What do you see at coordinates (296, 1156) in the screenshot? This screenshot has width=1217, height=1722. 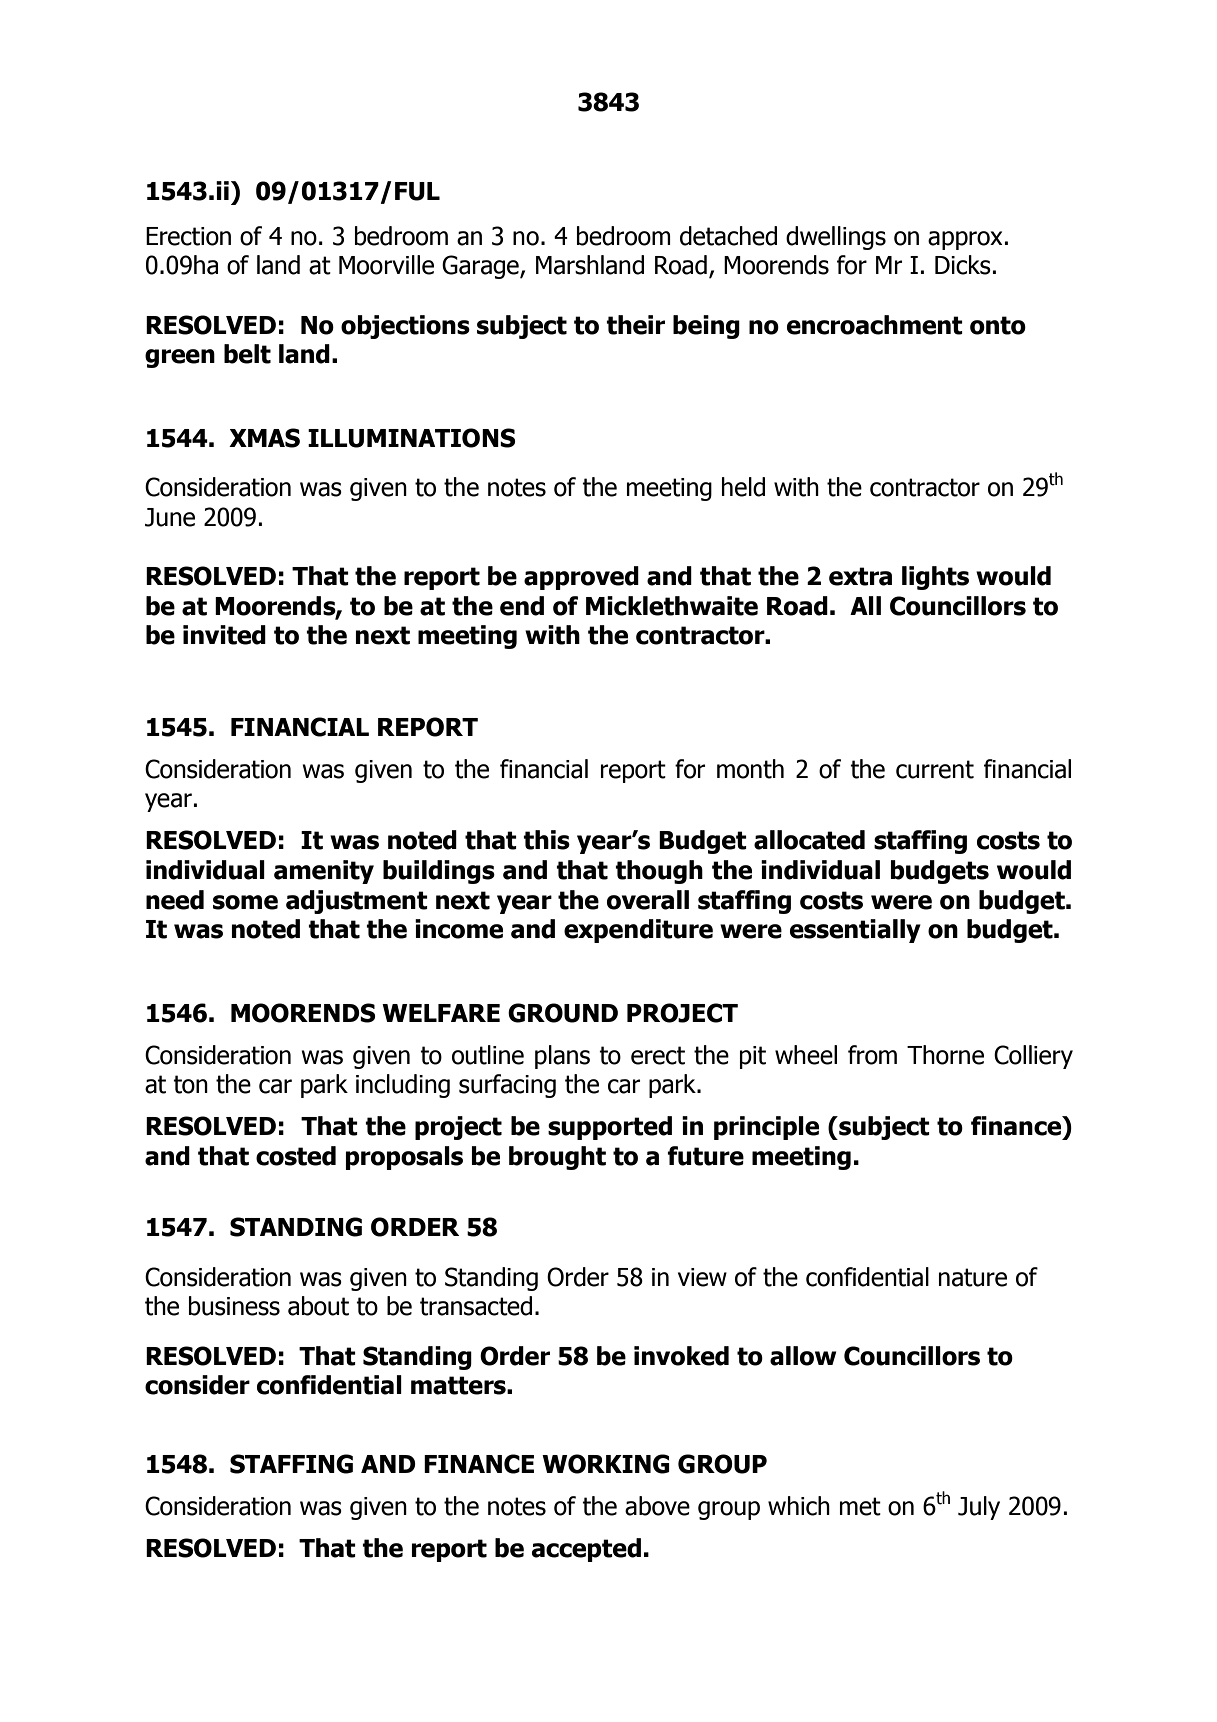 I see `costed` at bounding box center [296, 1156].
